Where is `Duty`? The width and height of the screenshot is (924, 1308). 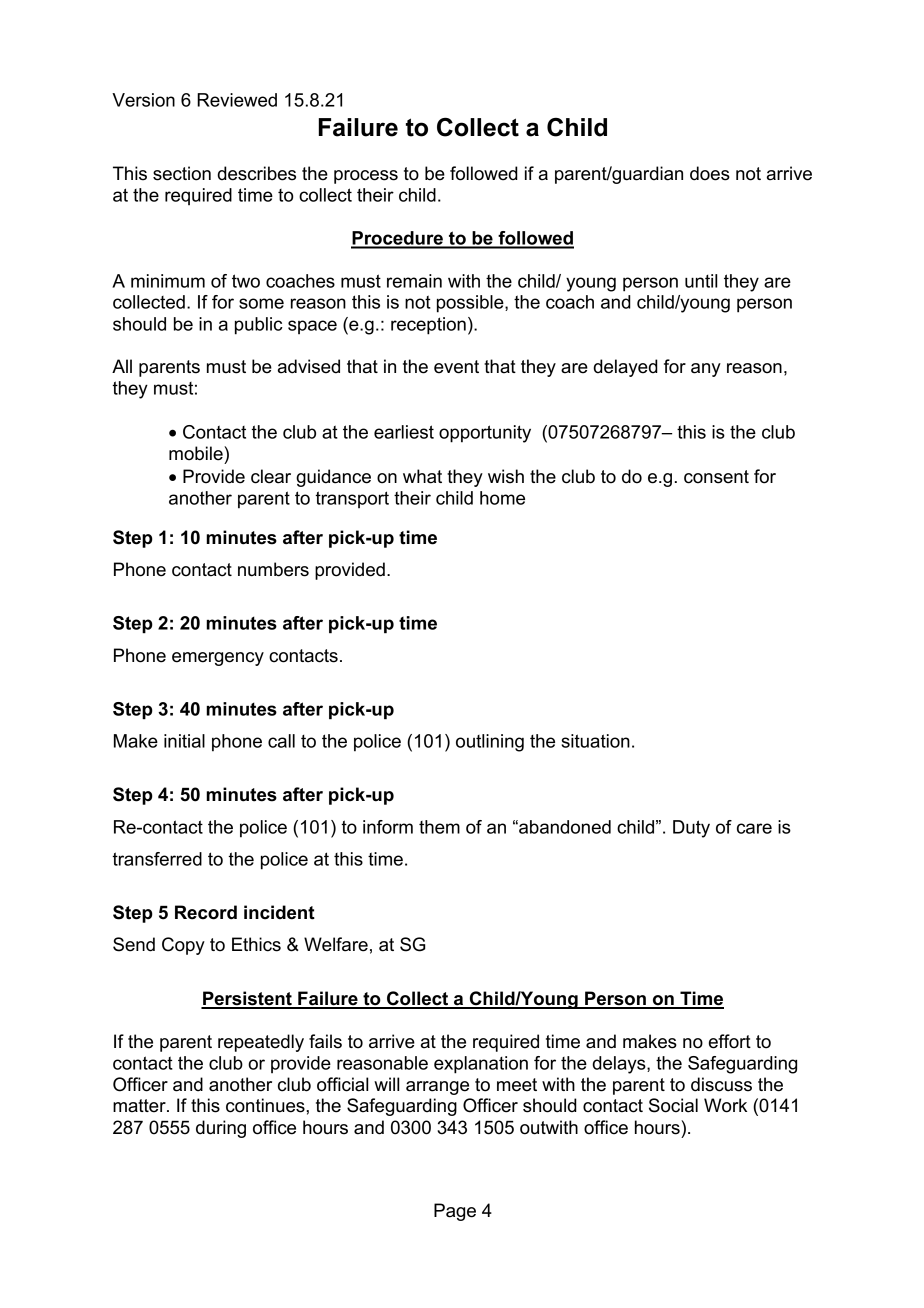 Duty is located at coordinates (691, 829).
